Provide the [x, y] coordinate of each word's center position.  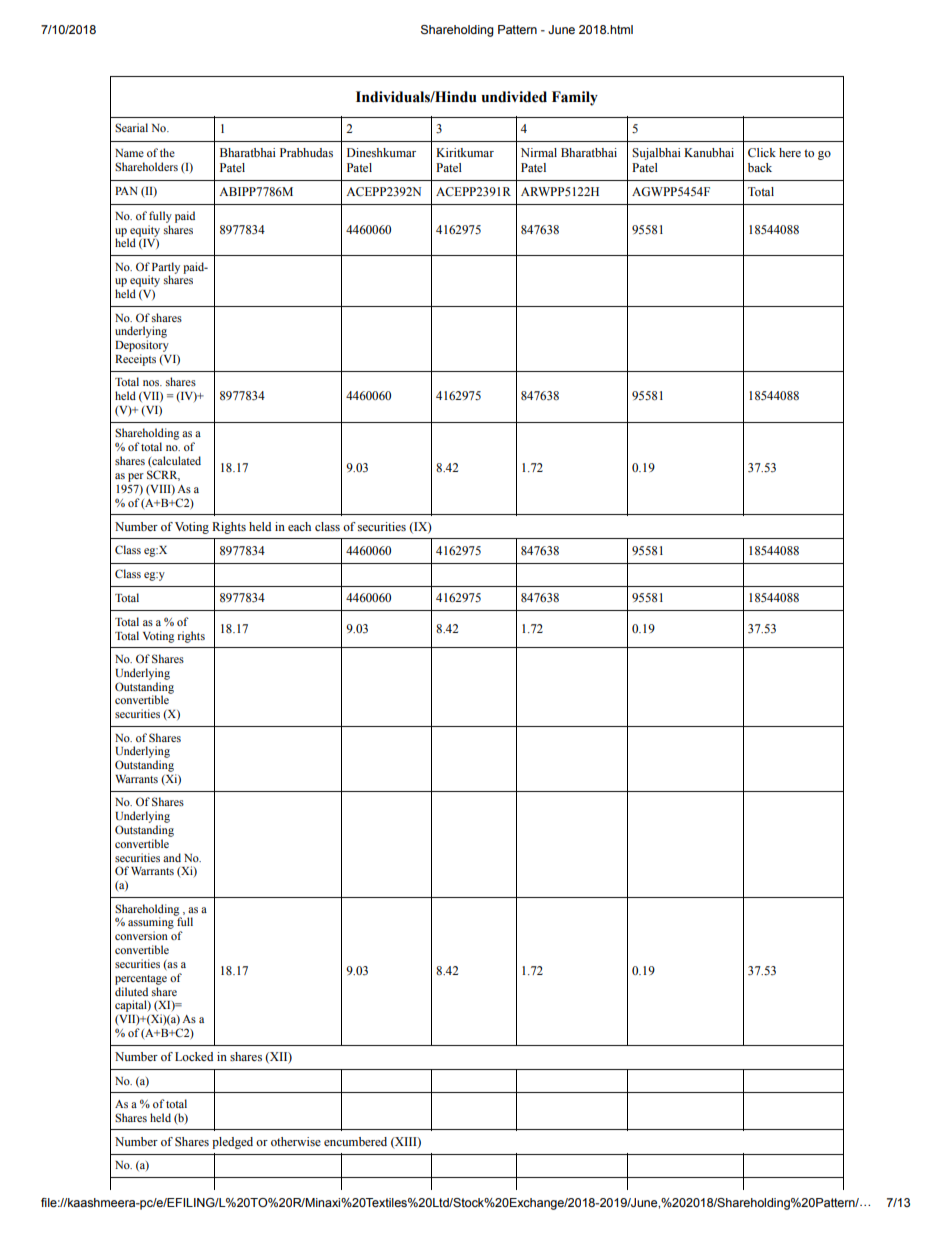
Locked [194, 1056]
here [790, 152]
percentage [141, 980]
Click [762, 152]
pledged [232, 1143]
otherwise [296, 1142]
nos [152, 383]
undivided [514, 97]
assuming [152, 923]
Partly [166, 269]
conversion [141, 935]
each [299, 526]
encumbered [355, 1141]
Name [129, 153]
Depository [142, 346]
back [760, 167]
